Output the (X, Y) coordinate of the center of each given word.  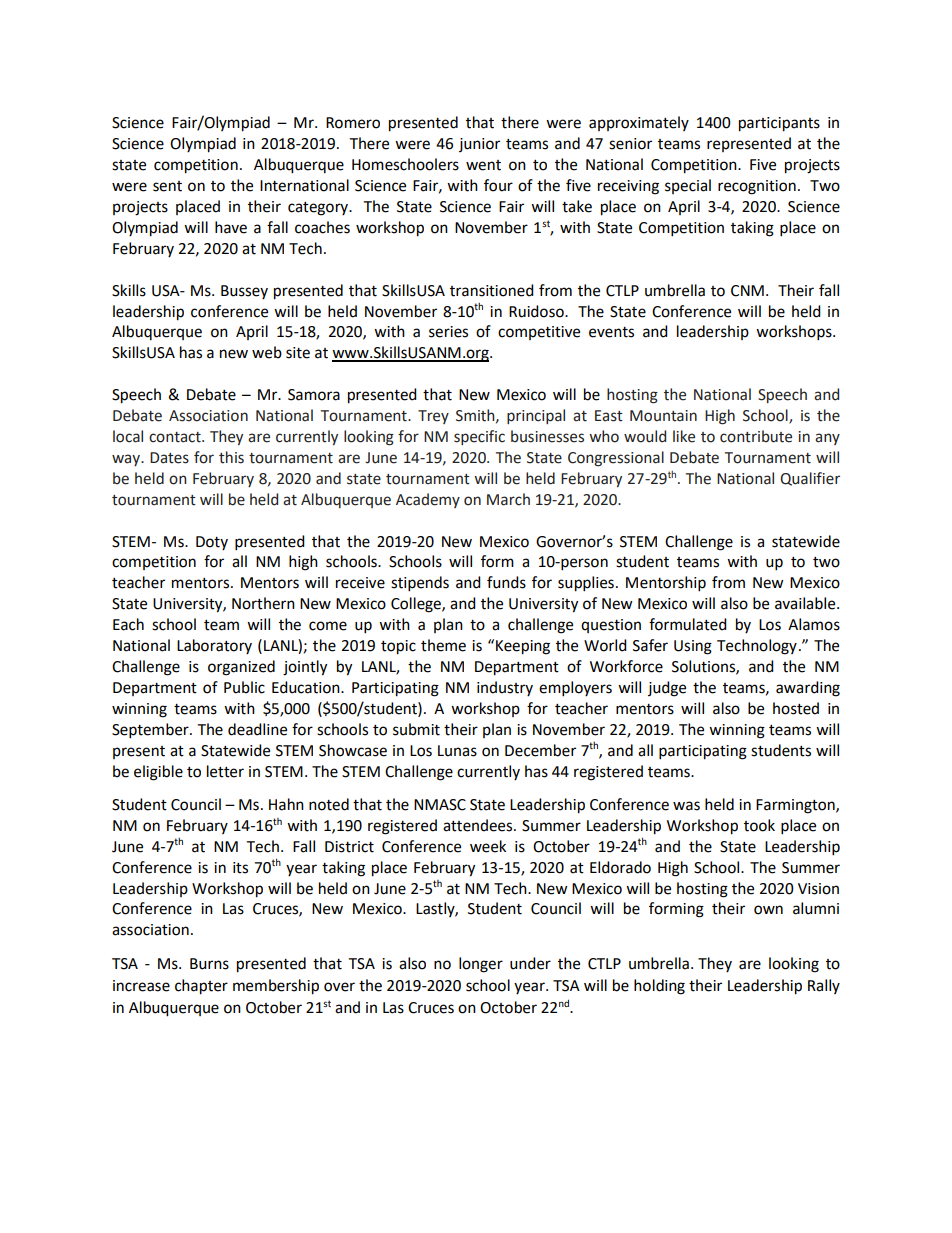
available (806, 603)
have (231, 227)
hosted (796, 708)
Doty (212, 543)
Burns (209, 964)
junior (479, 145)
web (267, 352)
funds (506, 582)
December (540, 750)
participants (779, 124)
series (448, 332)
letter (225, 771)
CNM (747, 291)
